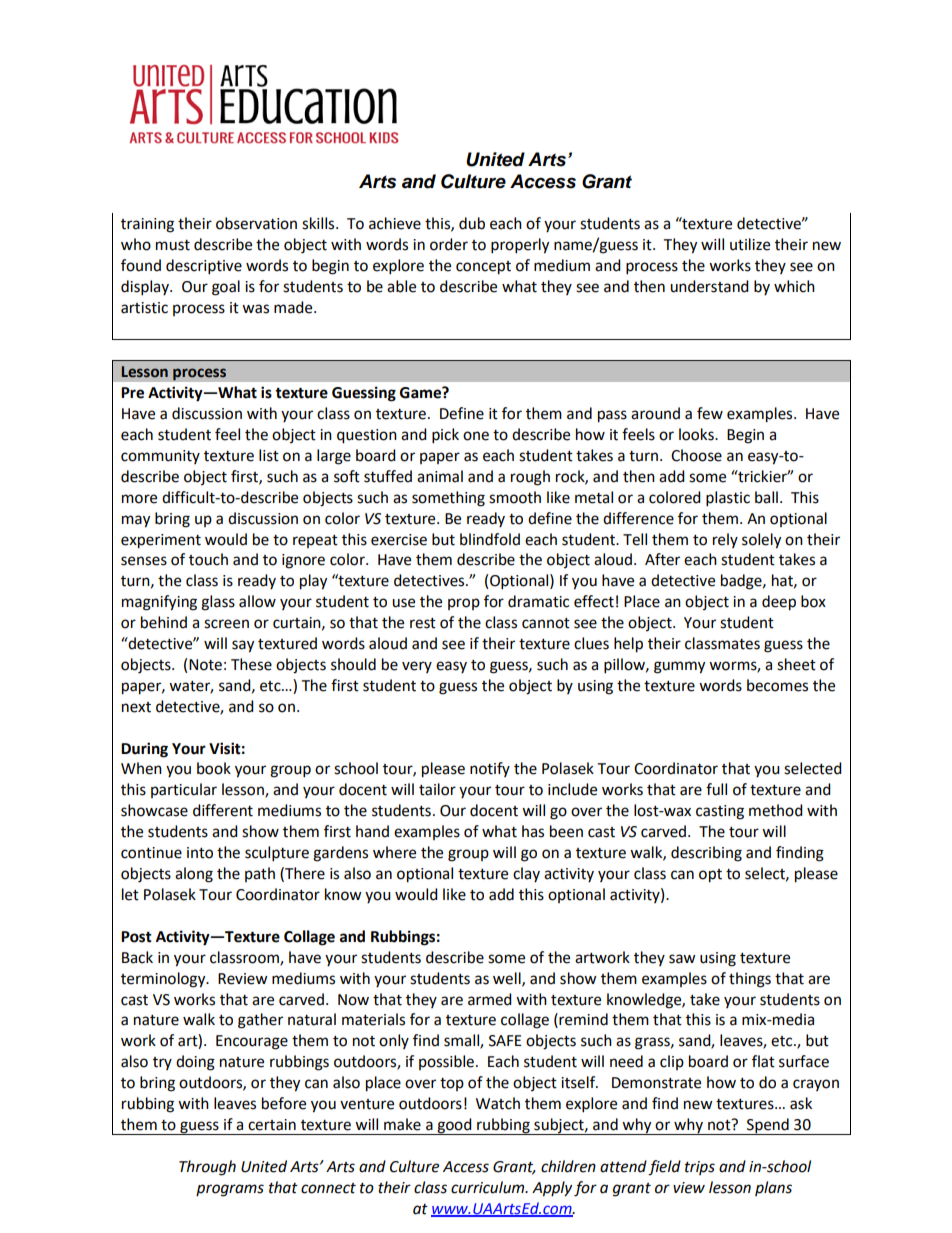 Image resolution: width=952 pixels, height=1233 pixels. What do you see at coordinates (483, 268) in the screenshot?
I see `concept` at bounding box center [483, 268].
